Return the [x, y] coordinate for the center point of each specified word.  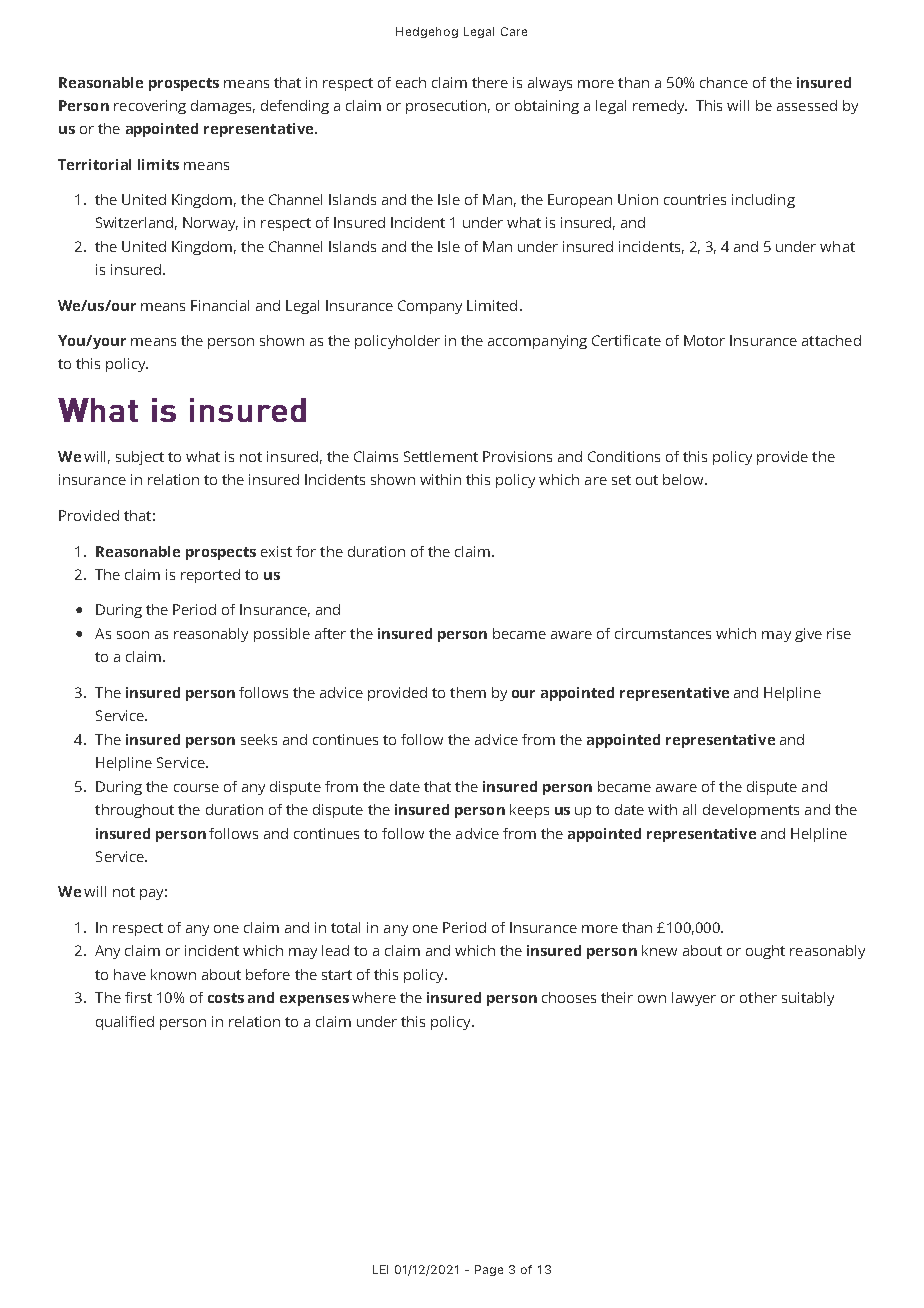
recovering [150, 107]
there [490, 82]
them [468, 692]
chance [724, 82]
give [808, 635]
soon [133, 635]
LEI [380, 1269]
